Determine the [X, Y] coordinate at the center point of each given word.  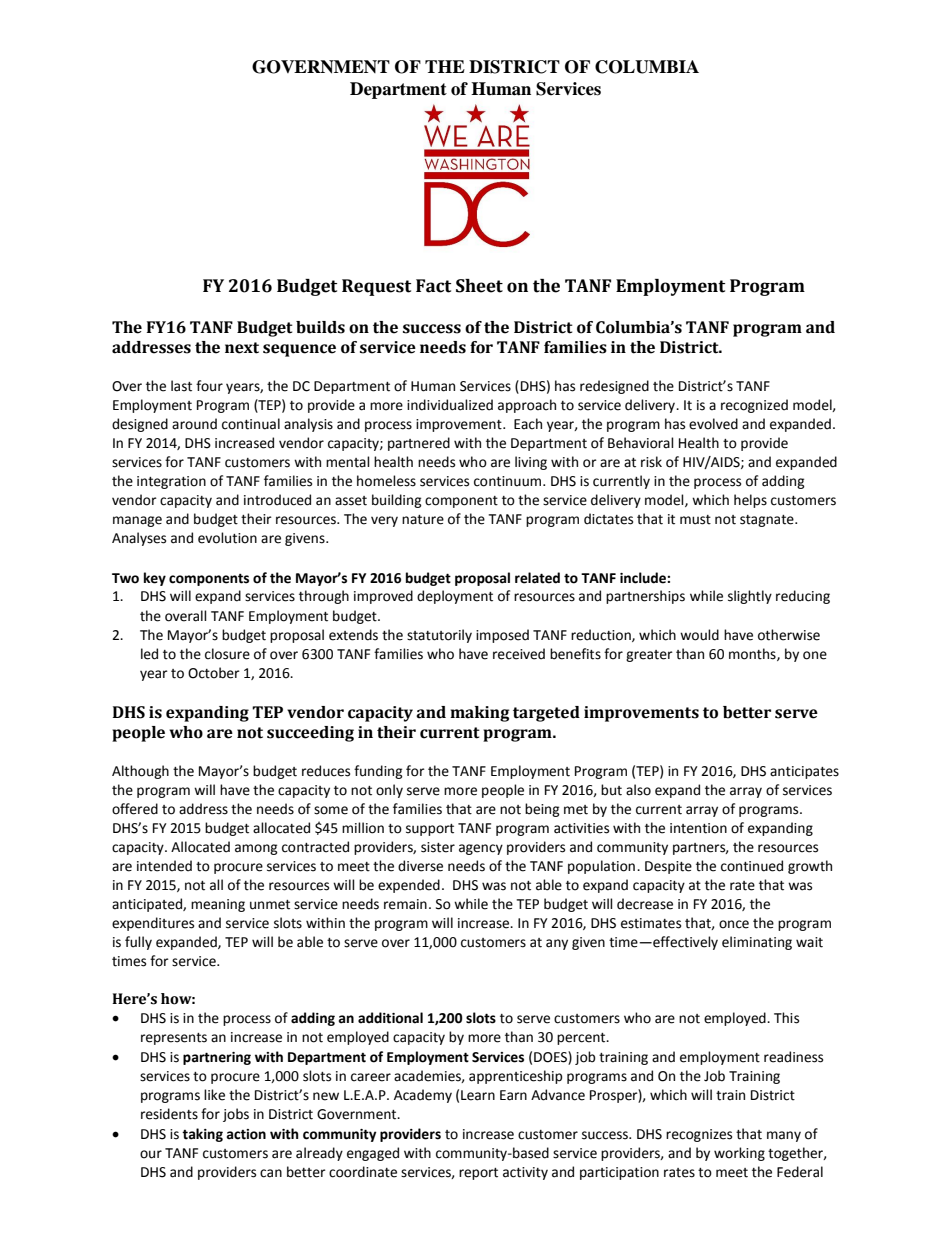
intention [698, 828]
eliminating [757, 943]
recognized [754, 406]
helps [750, 501]
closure [227, 654]
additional [390, 1018]
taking [202, 1135]
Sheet [479, 286]
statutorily [439, 636]
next [242, 348]
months [753, 654]
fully [138, 943]
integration [171, 482]
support [430, 830]
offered [135, 809]
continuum [509, 481]
